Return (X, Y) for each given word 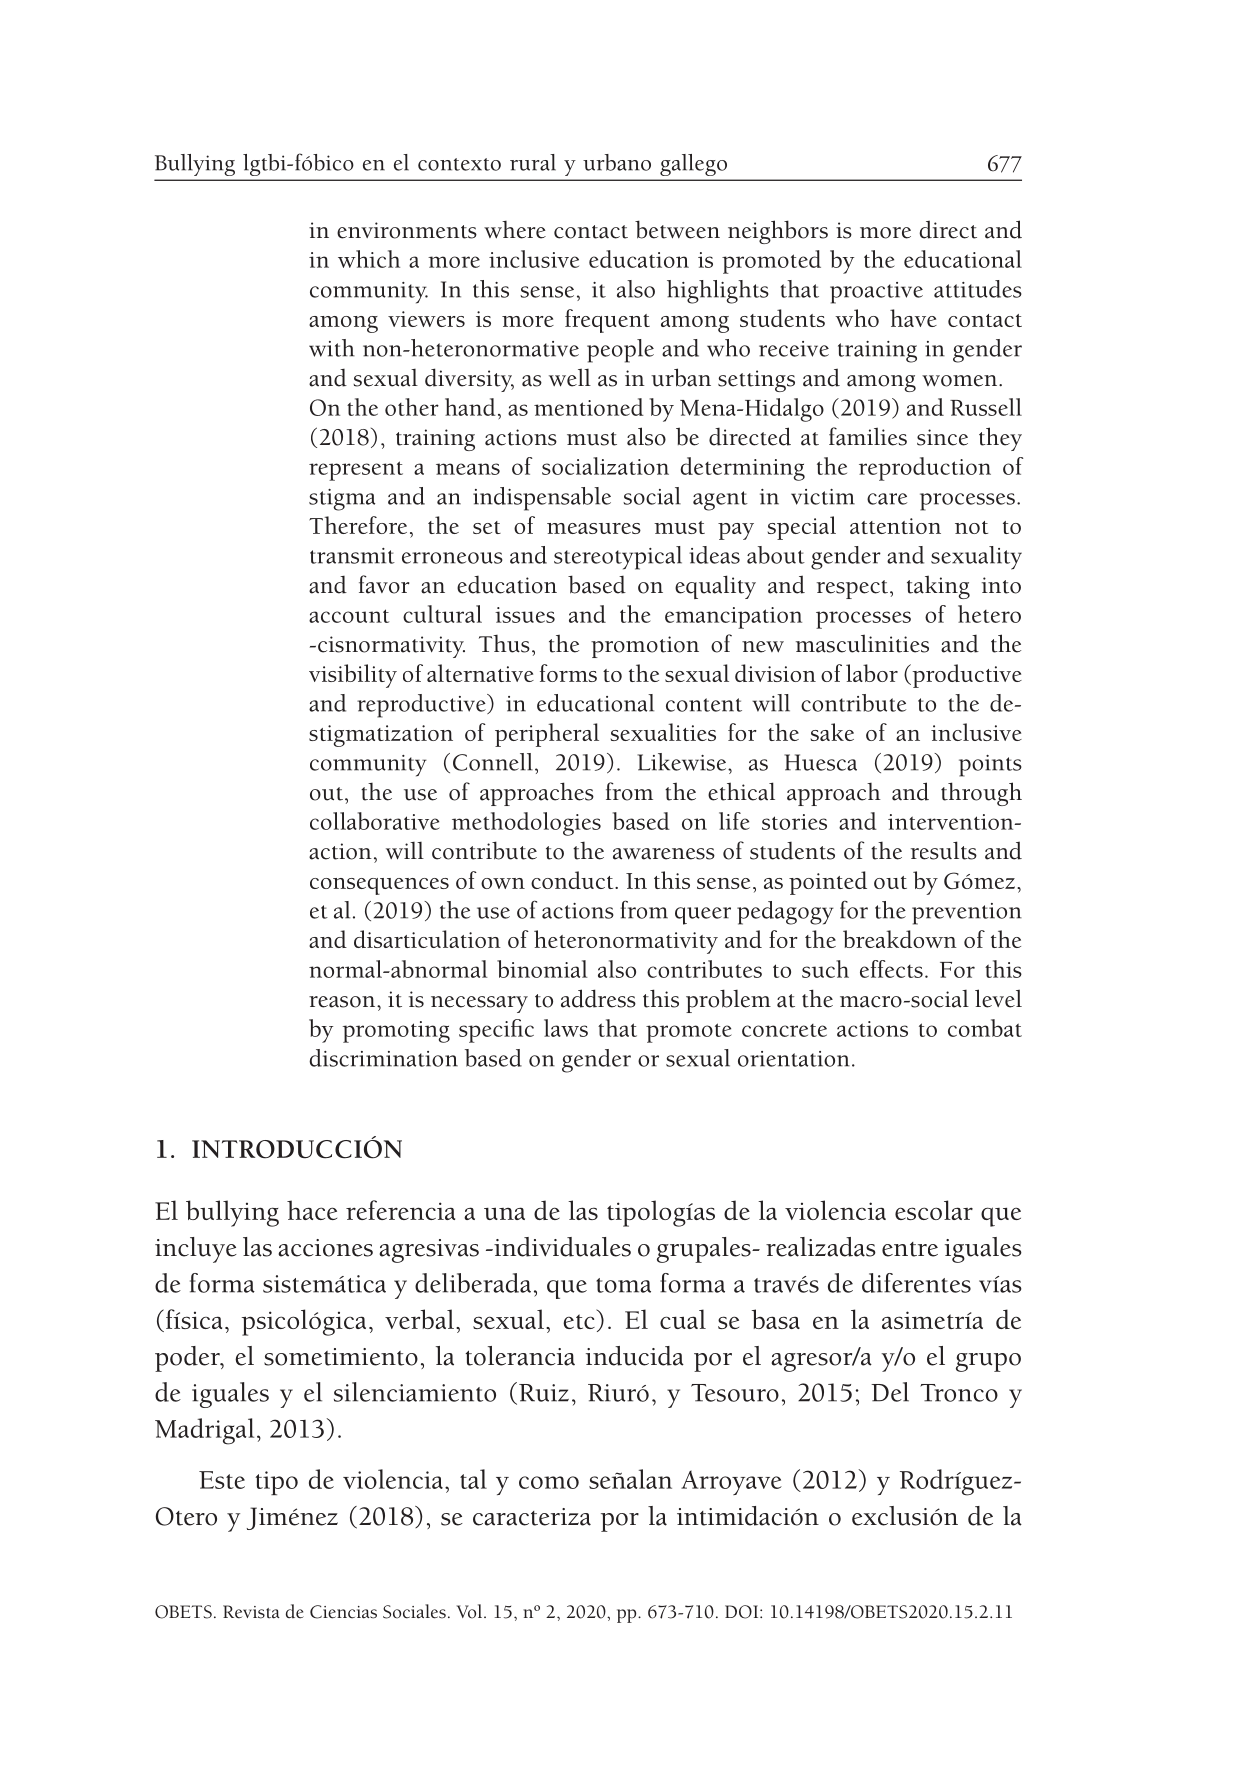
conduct (573, 880)
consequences (379, 886)
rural (533, 162)
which (369, 259)
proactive (876, 293)
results (944, 850)
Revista (251, 1612)
